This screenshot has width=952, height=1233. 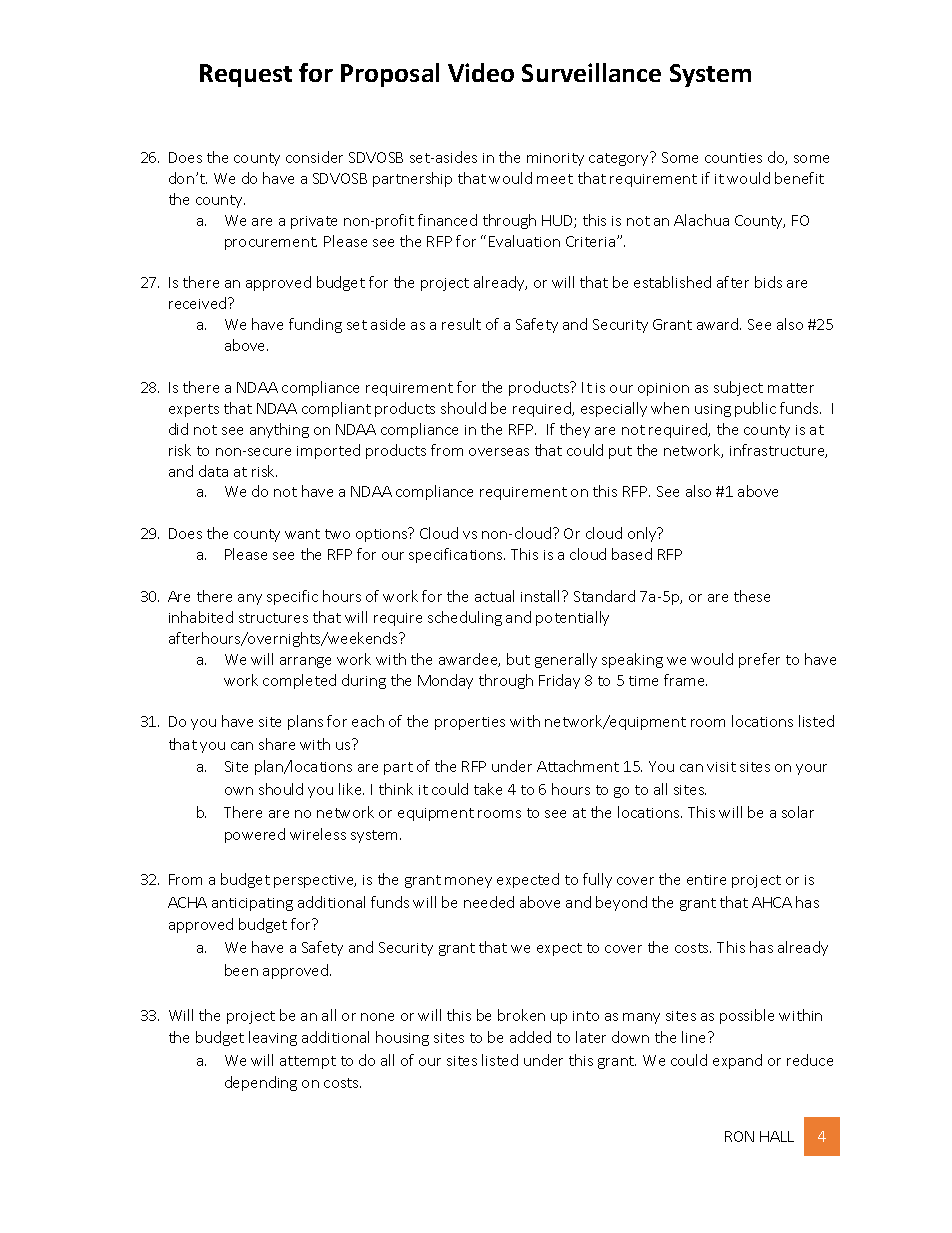 I want to click on Video, so click(x=481, y=72).
